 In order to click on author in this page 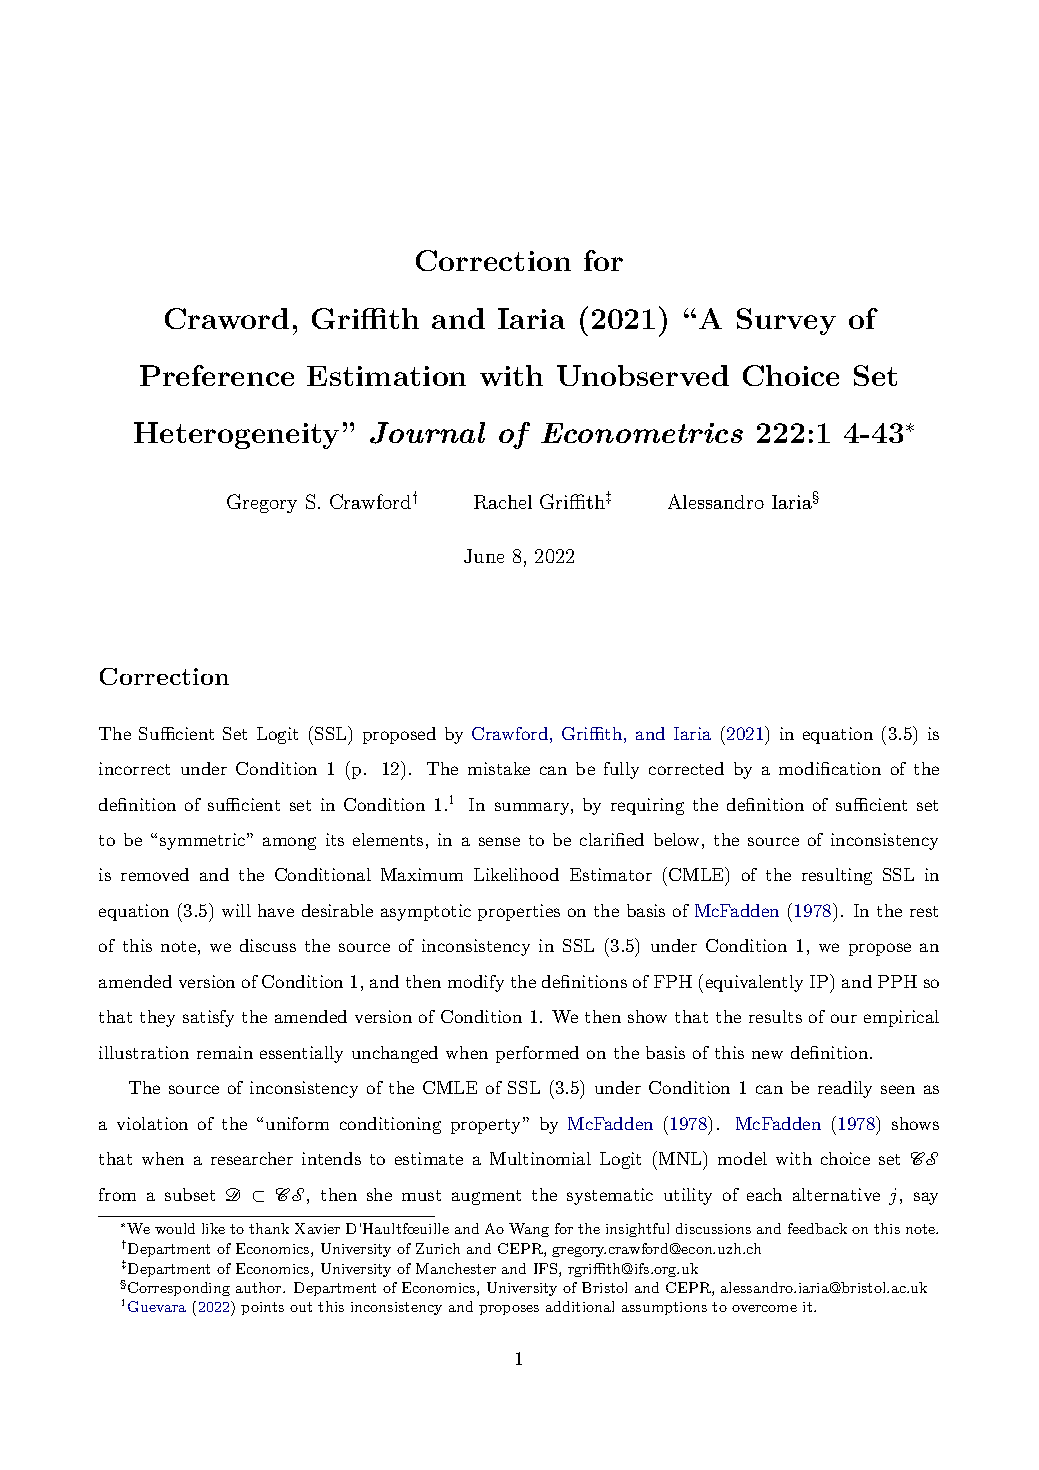, I will do `click(260, 1287)`.
